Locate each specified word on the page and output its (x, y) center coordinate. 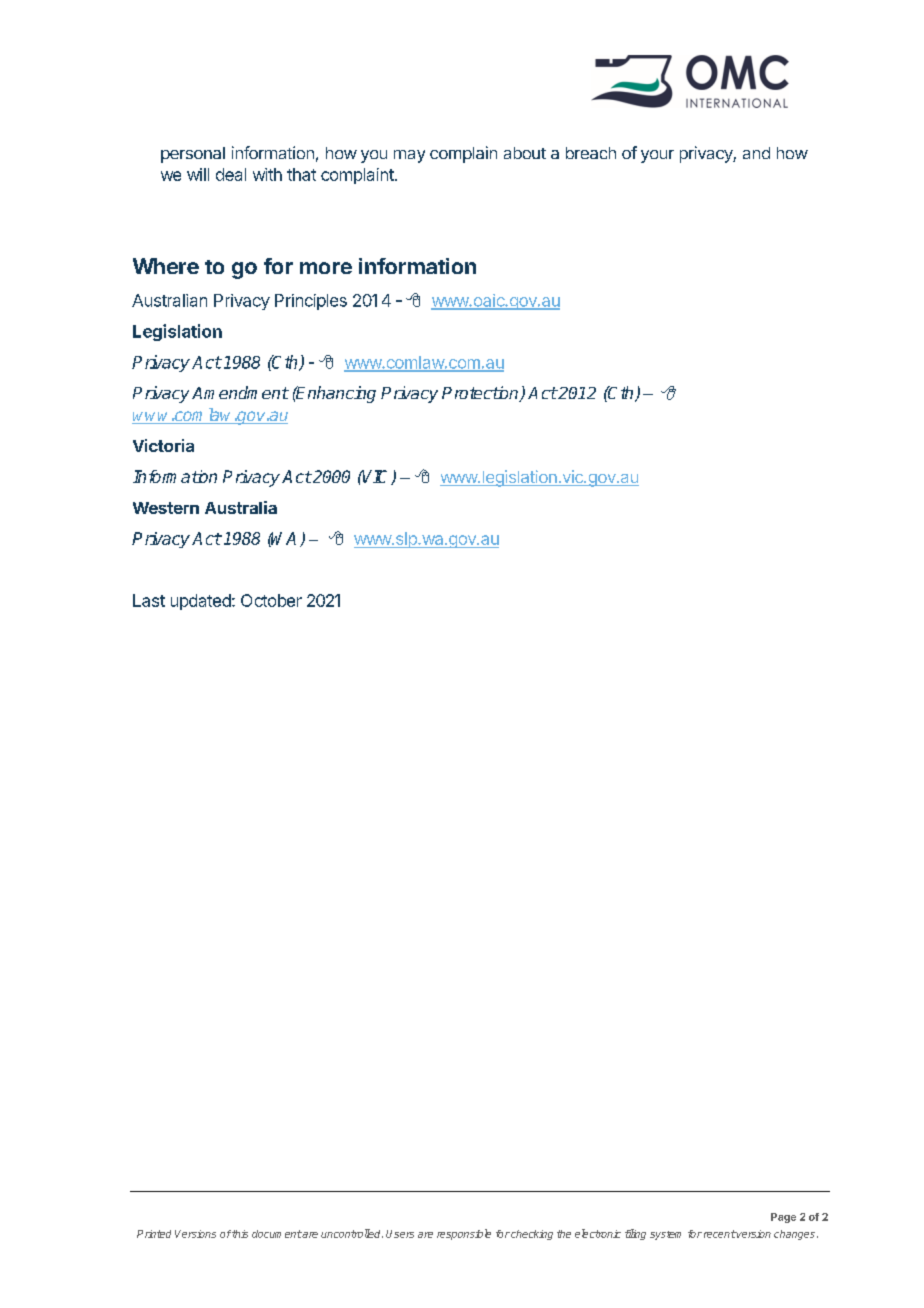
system (665, 1235)
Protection (481, 394)
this (240, 1234)
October (271, 600)
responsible (464, 1234)
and (756, 153)
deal (231, 174)
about (525, 153)
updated (202, 602)
